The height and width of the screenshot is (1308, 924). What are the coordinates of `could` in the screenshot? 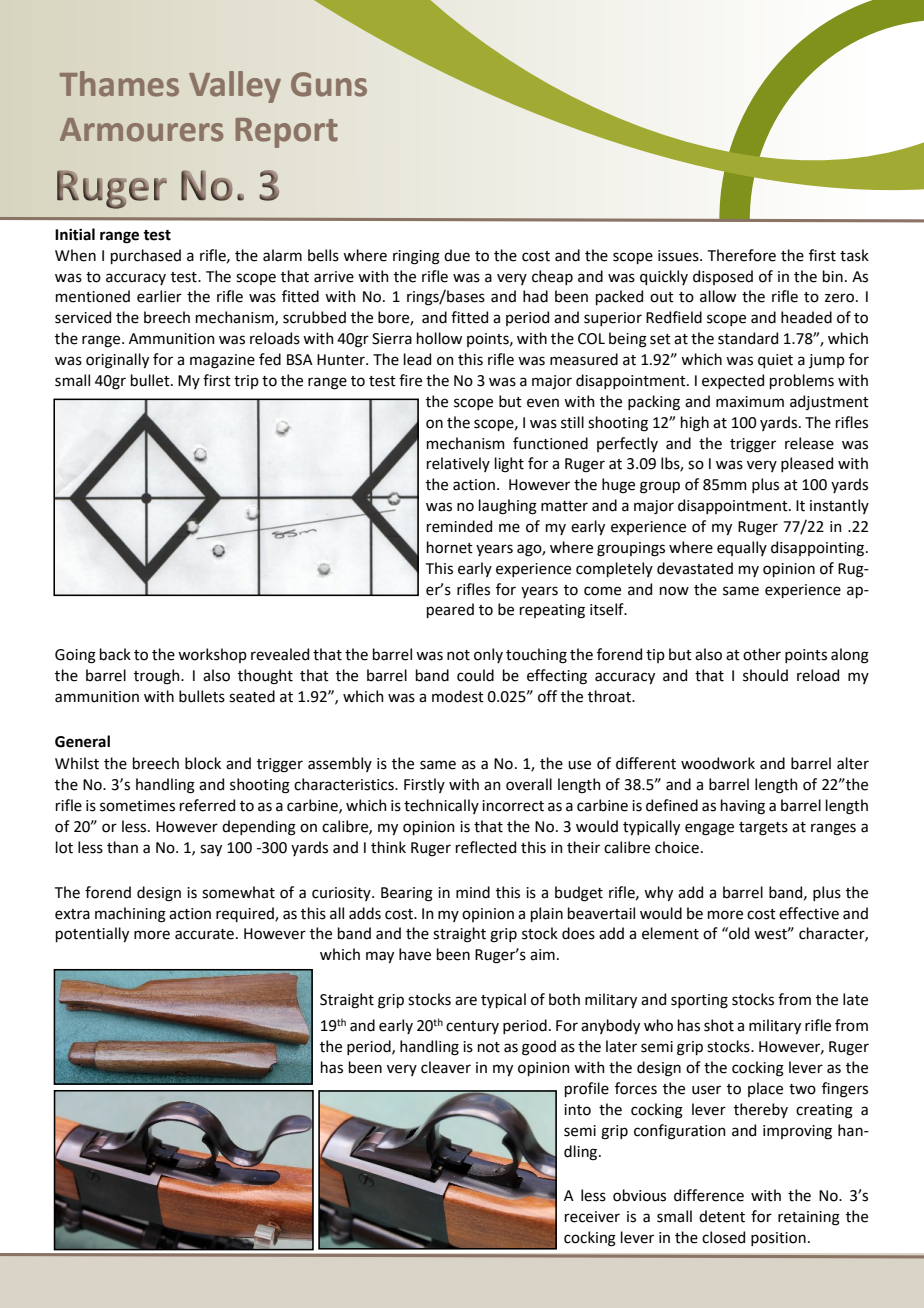 It's located at (475, 675).
